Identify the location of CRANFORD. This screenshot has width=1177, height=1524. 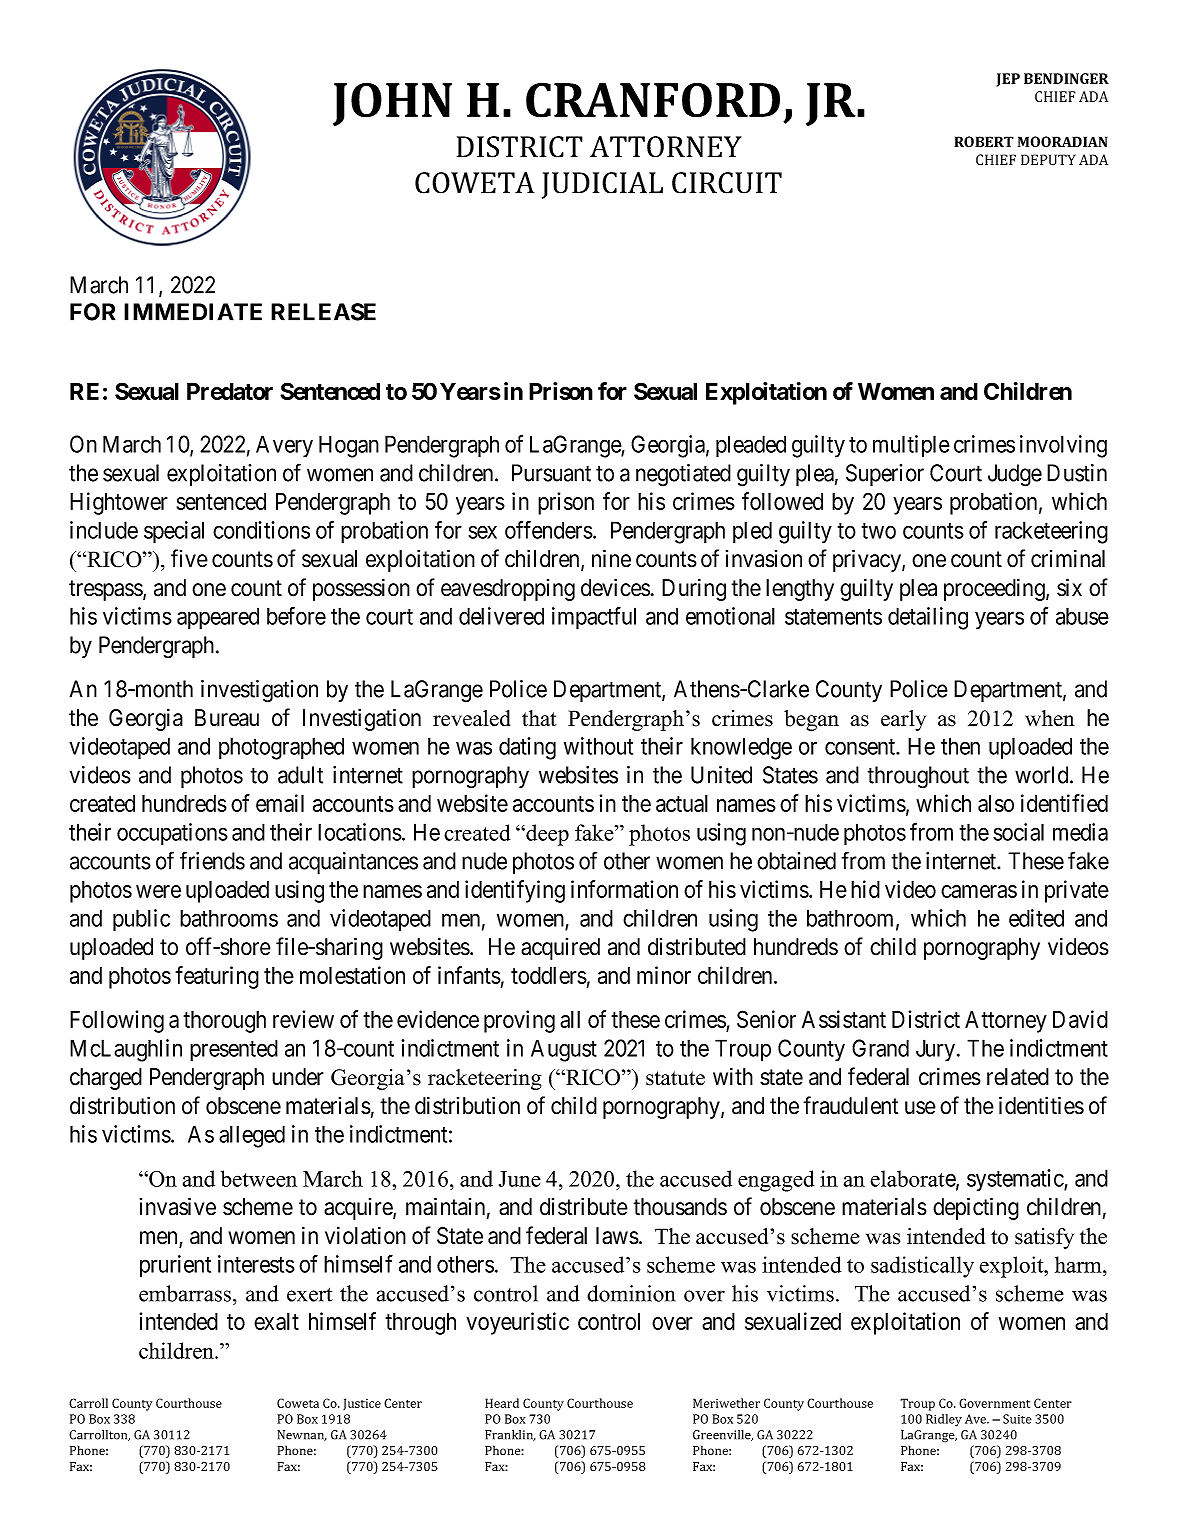
(653, 100).
